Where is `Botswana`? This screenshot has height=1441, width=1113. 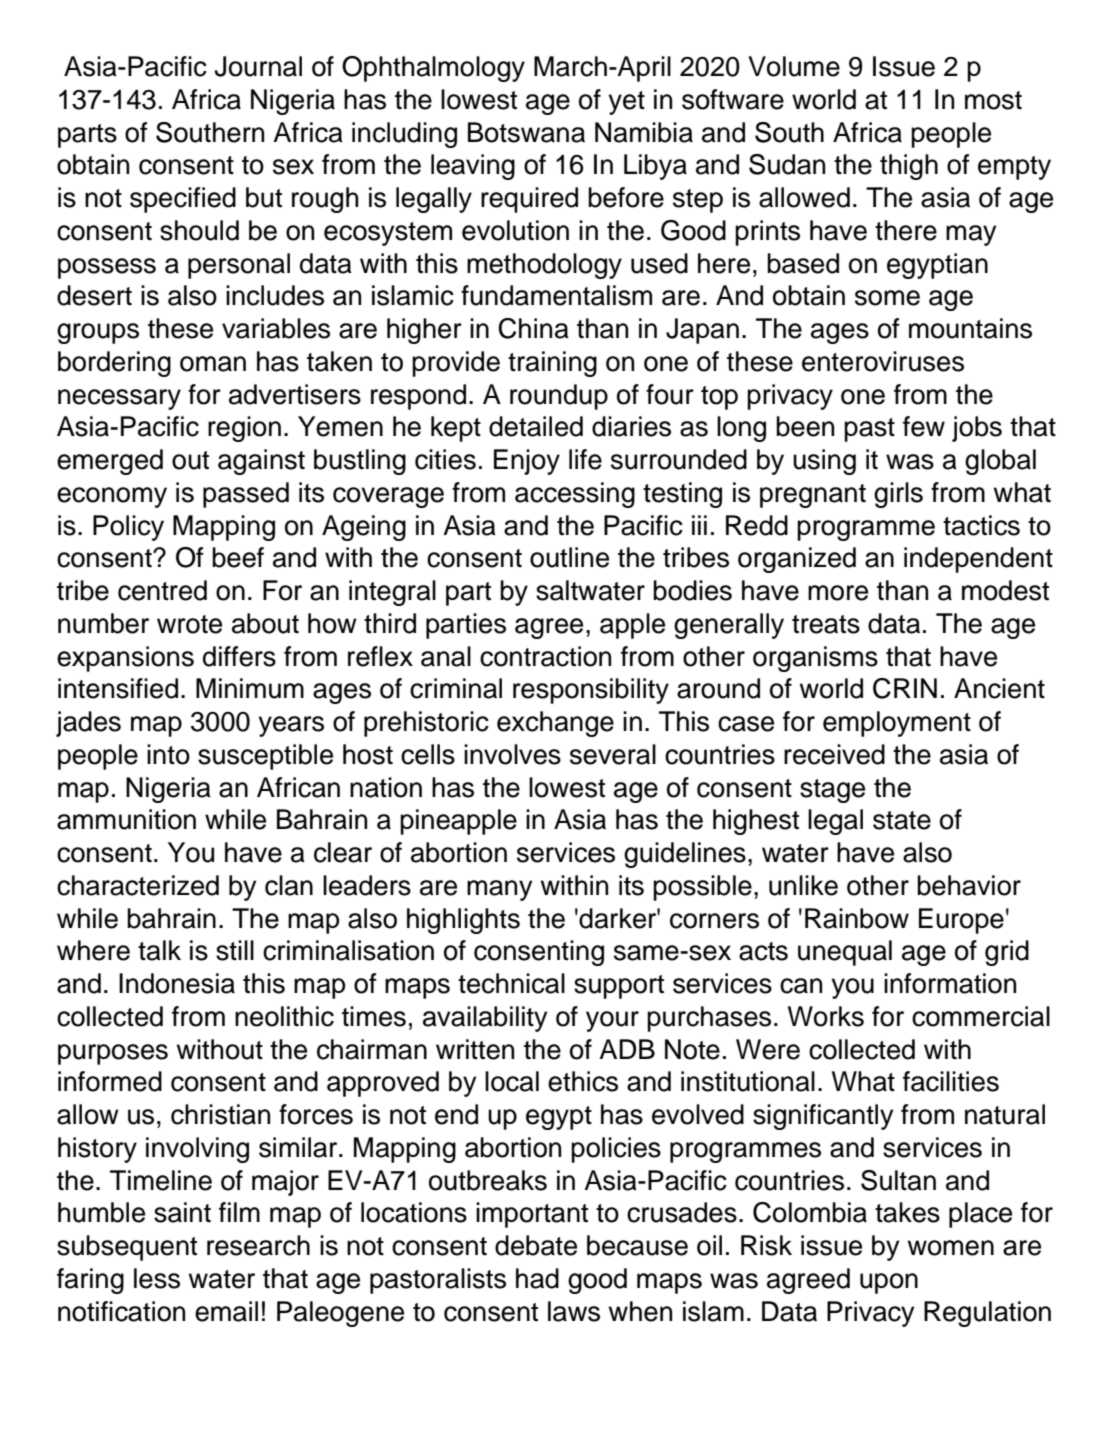
Botswana is located at coordinates (526, 132).
